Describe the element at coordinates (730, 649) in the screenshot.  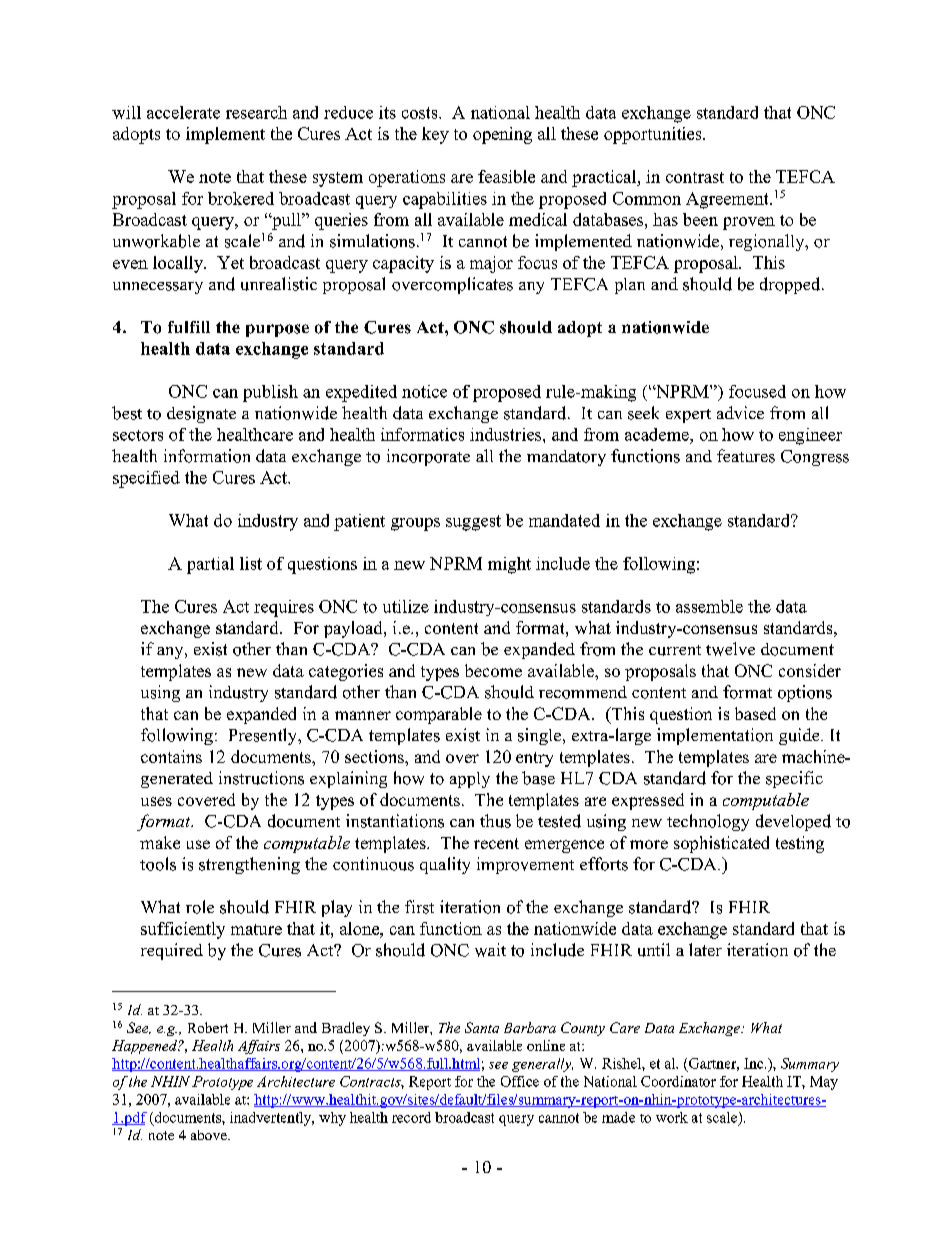
I see `twelve` at that location.
